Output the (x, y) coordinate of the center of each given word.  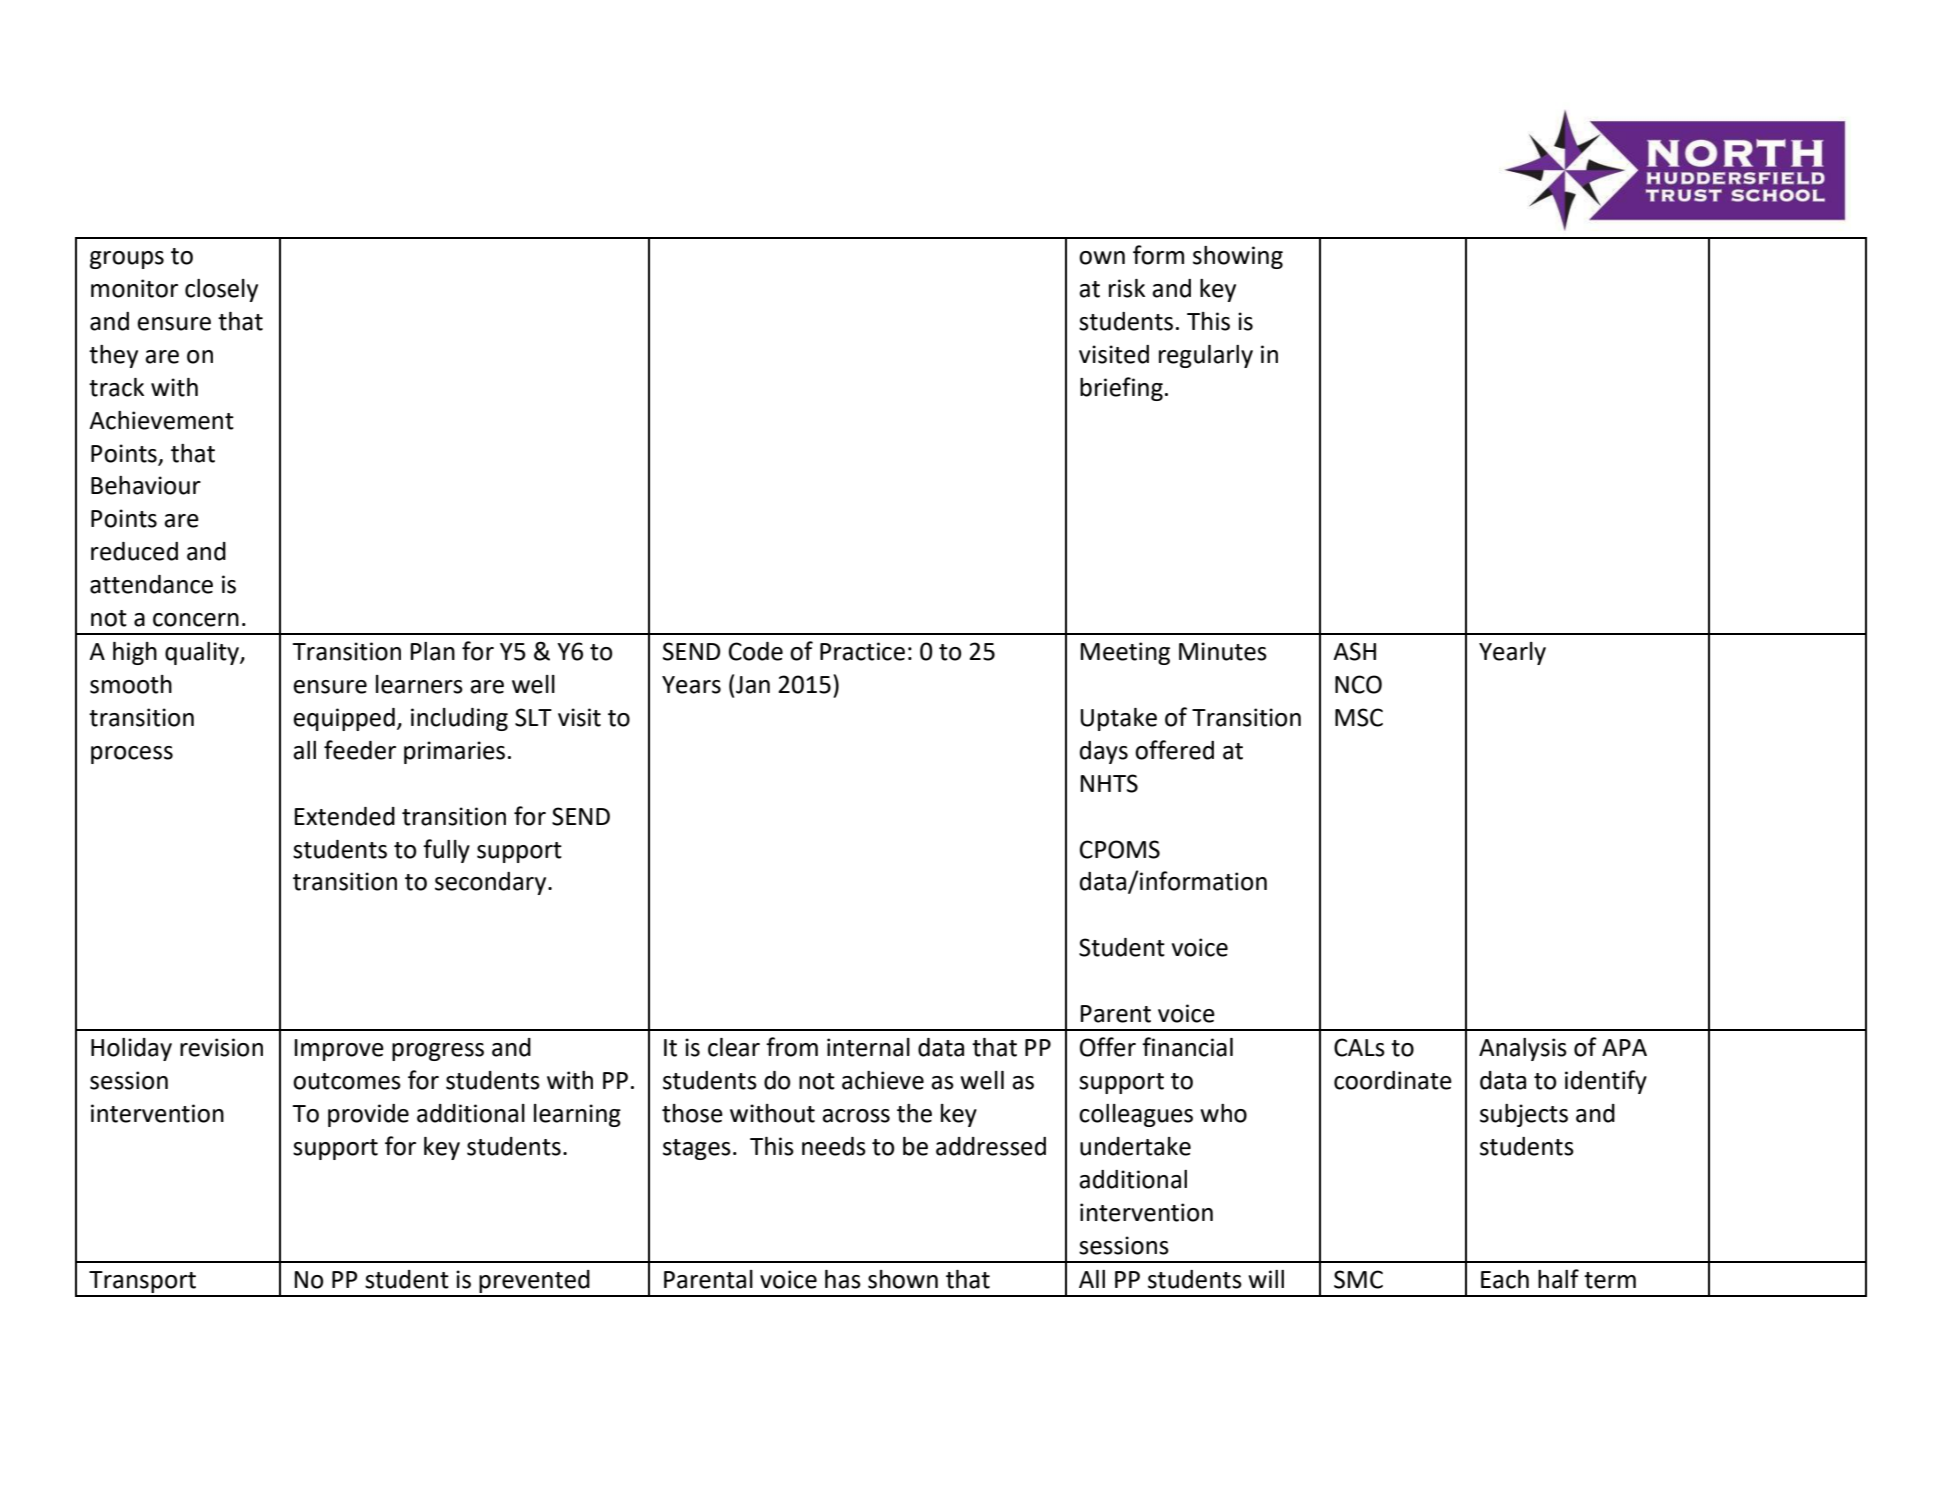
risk (1127, 288)
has (843, 1279)
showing (1238, 257)
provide (368, 1115)
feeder (360, 750)
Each (1505, 1279)
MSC (1359, 717)
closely (221, 290)
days (1104, 752)
